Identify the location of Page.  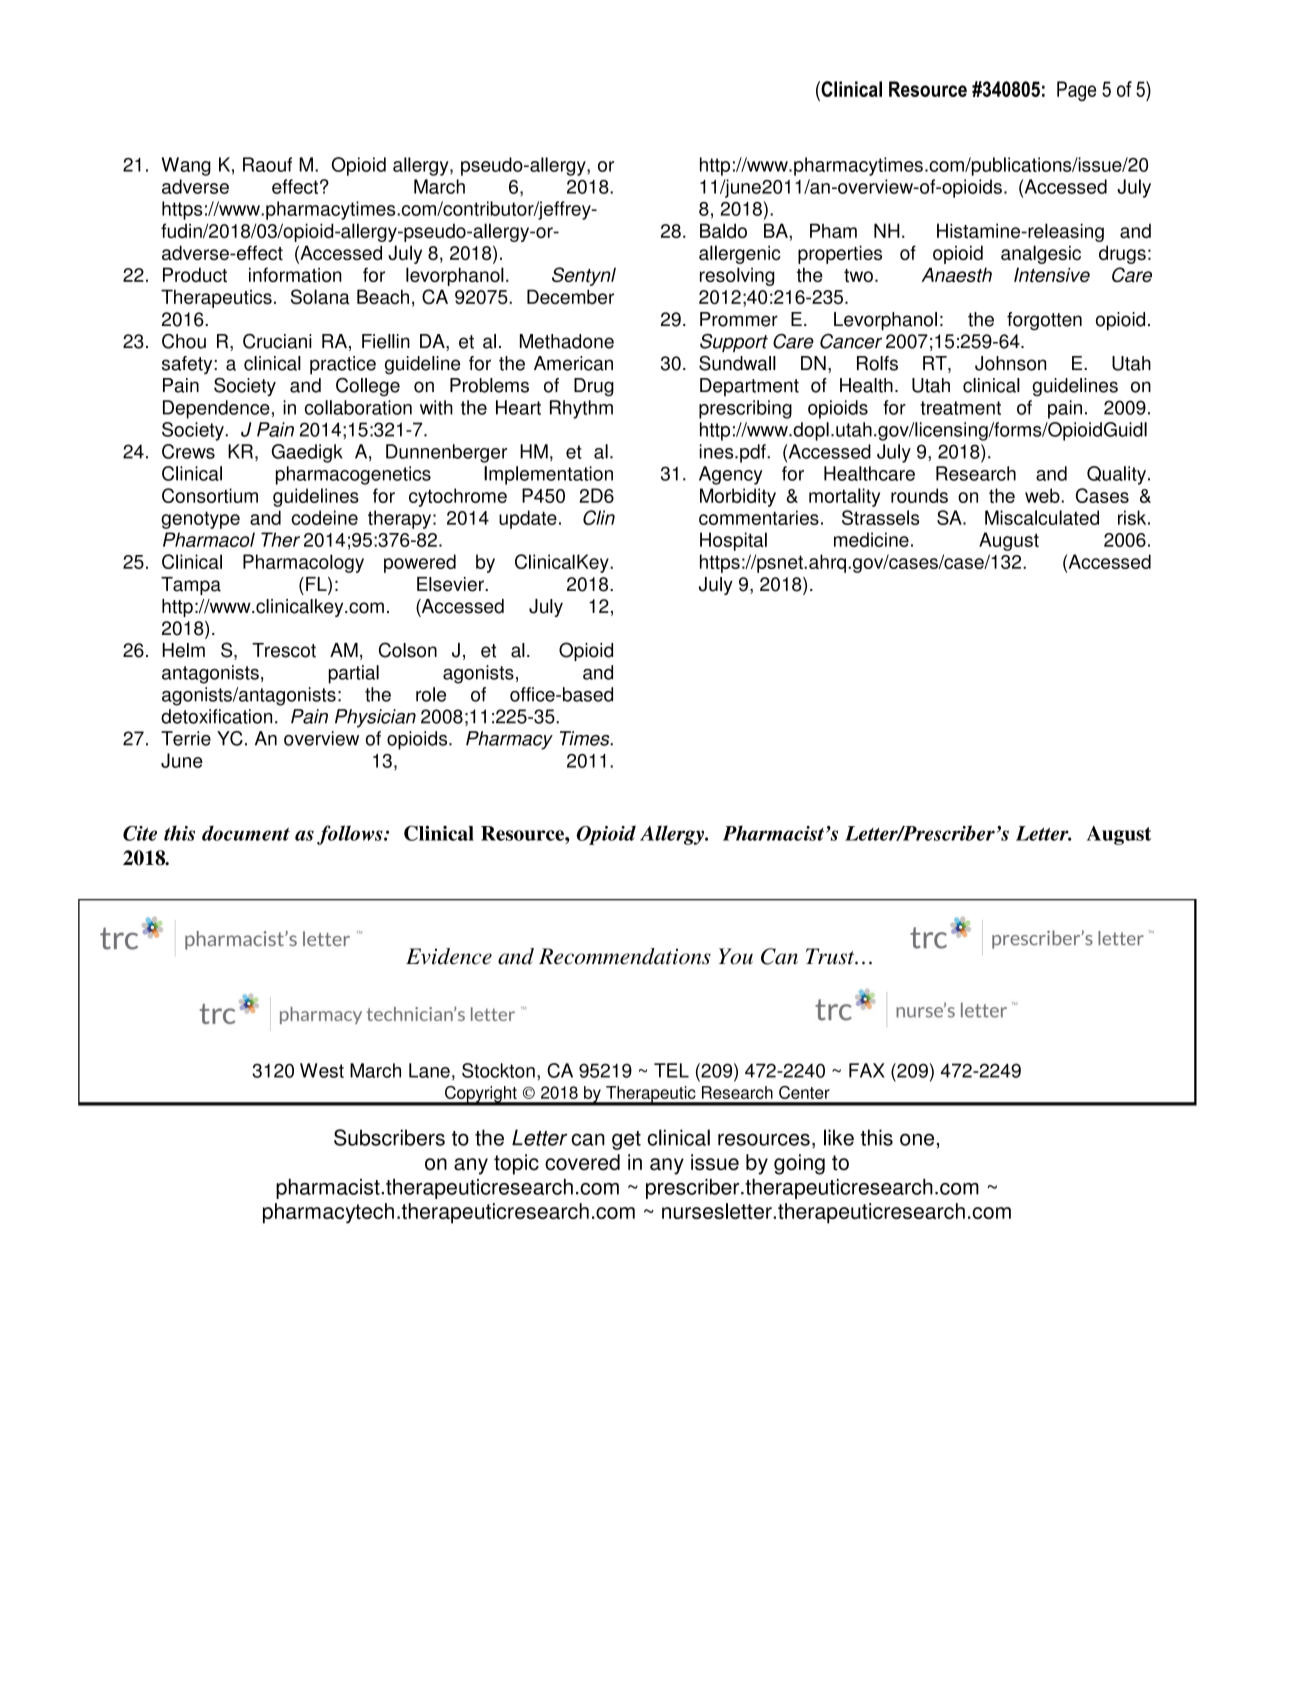
(1076, 91).
